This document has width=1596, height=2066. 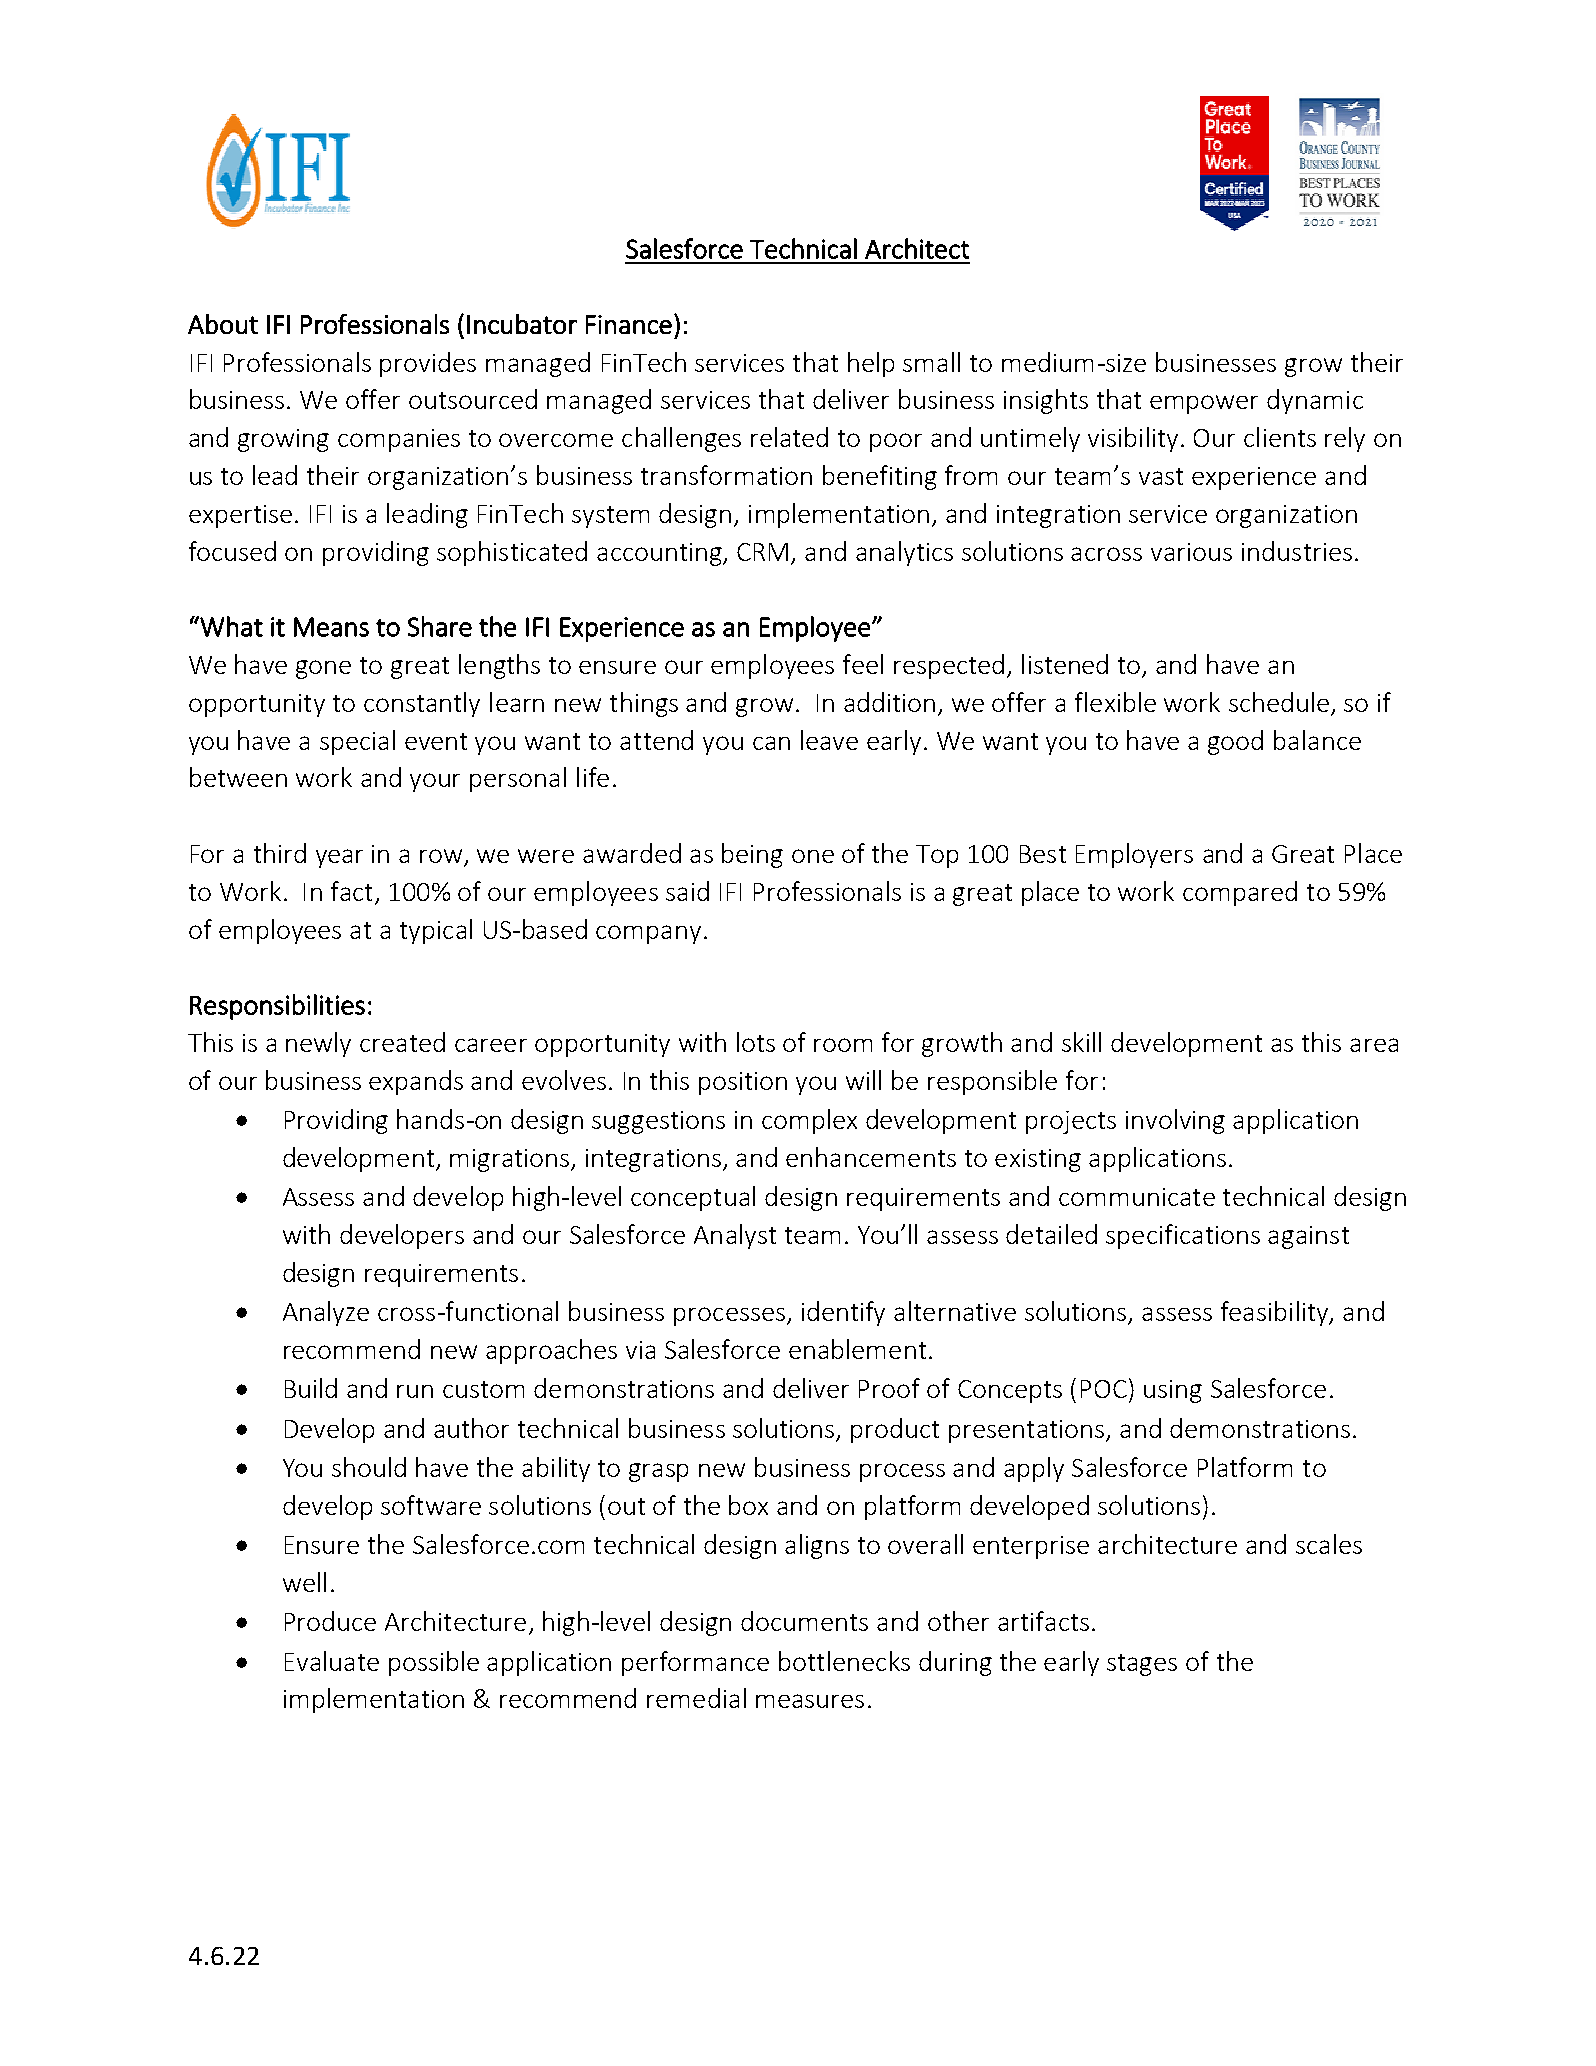 I want to click on created, so click(x=402, y=1042).
